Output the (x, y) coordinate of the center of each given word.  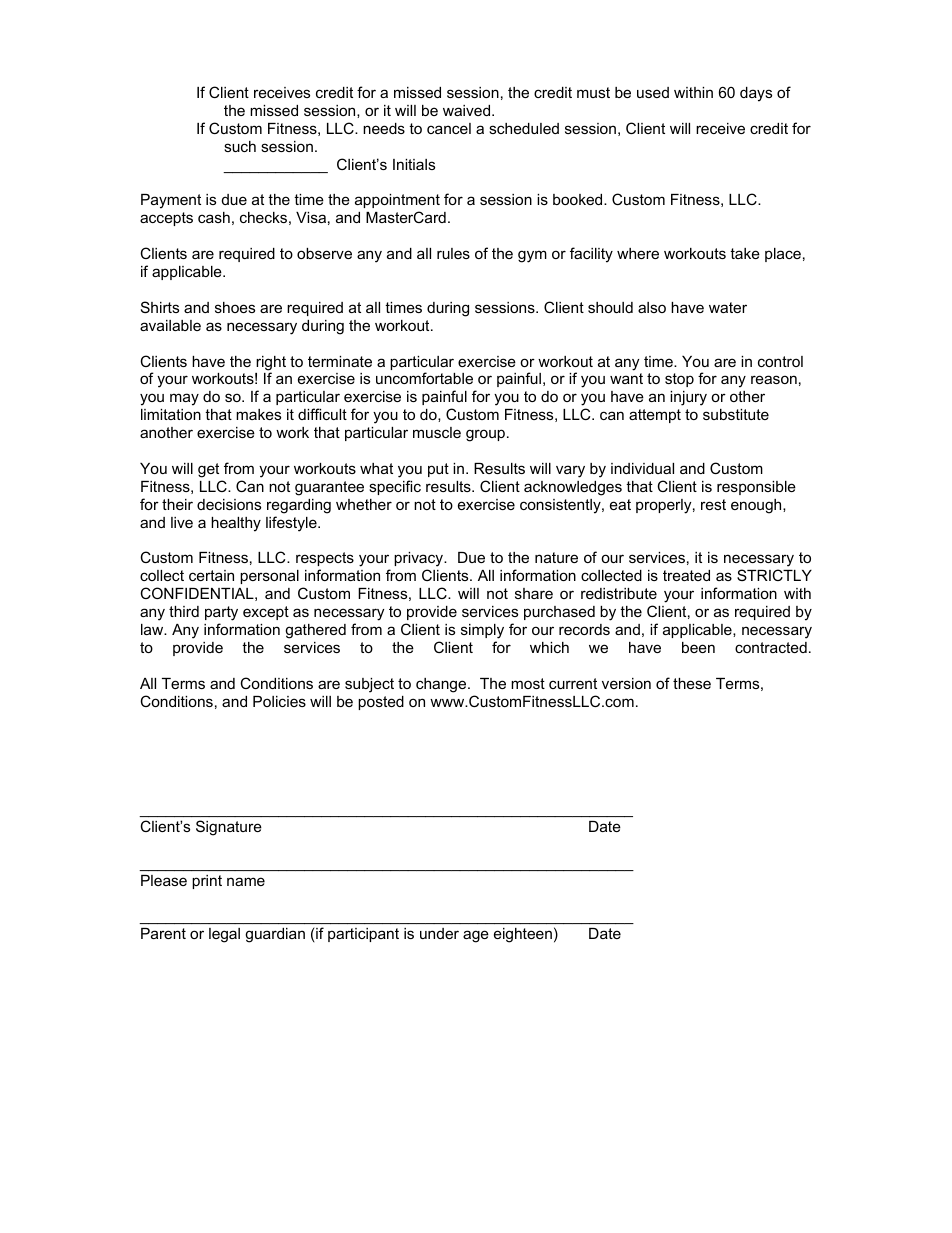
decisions (229, 504)
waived (468, 110)
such (240, 146)
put (438, 470)
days (756, 94)
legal (224, 935)
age (476, 936)
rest (713, 504)
